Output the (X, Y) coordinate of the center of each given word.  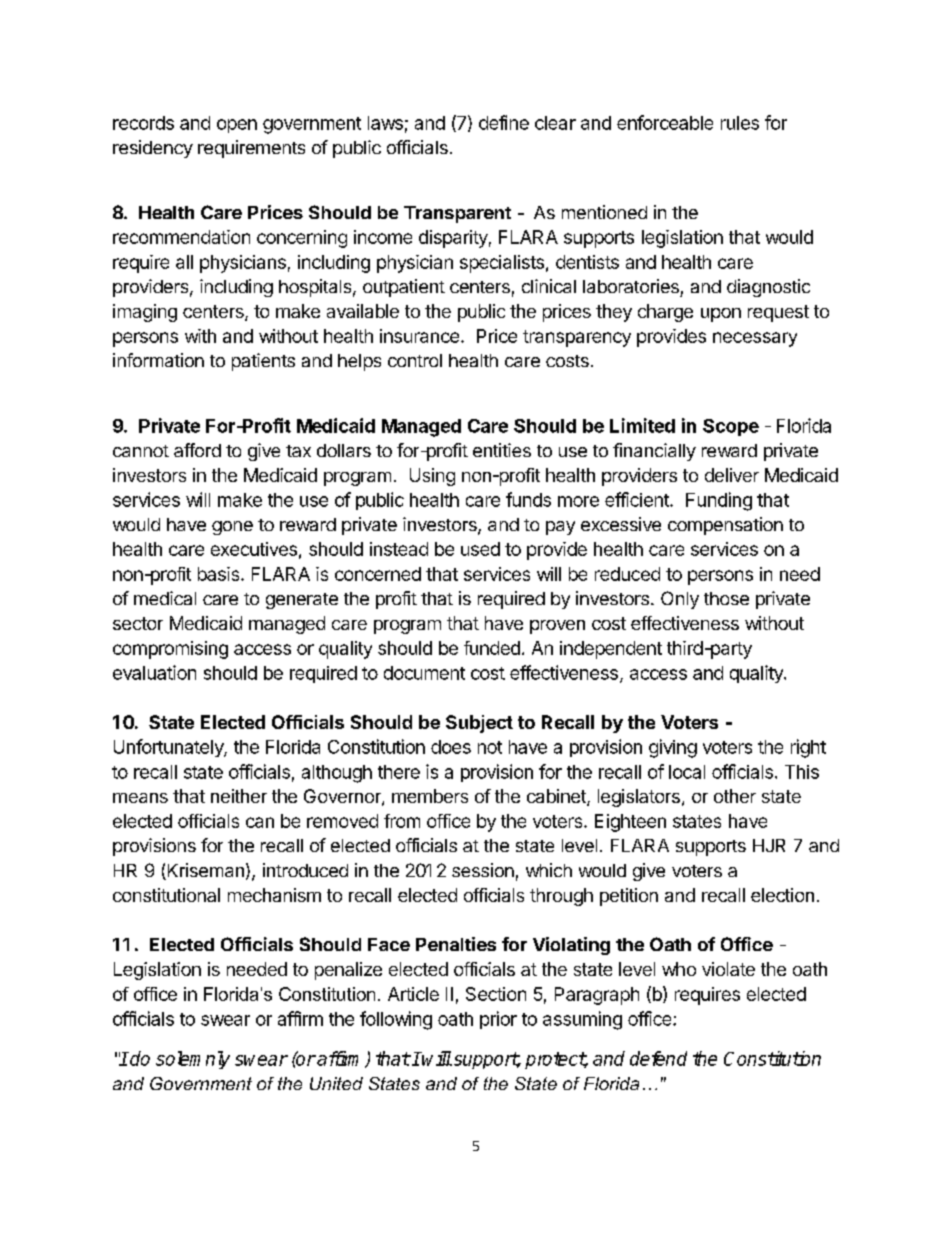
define (504, 122)
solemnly (193, 1060)
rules (740, 123)
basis (220, 574)
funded (492, 648)
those (726, 598)
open (237, 126)
